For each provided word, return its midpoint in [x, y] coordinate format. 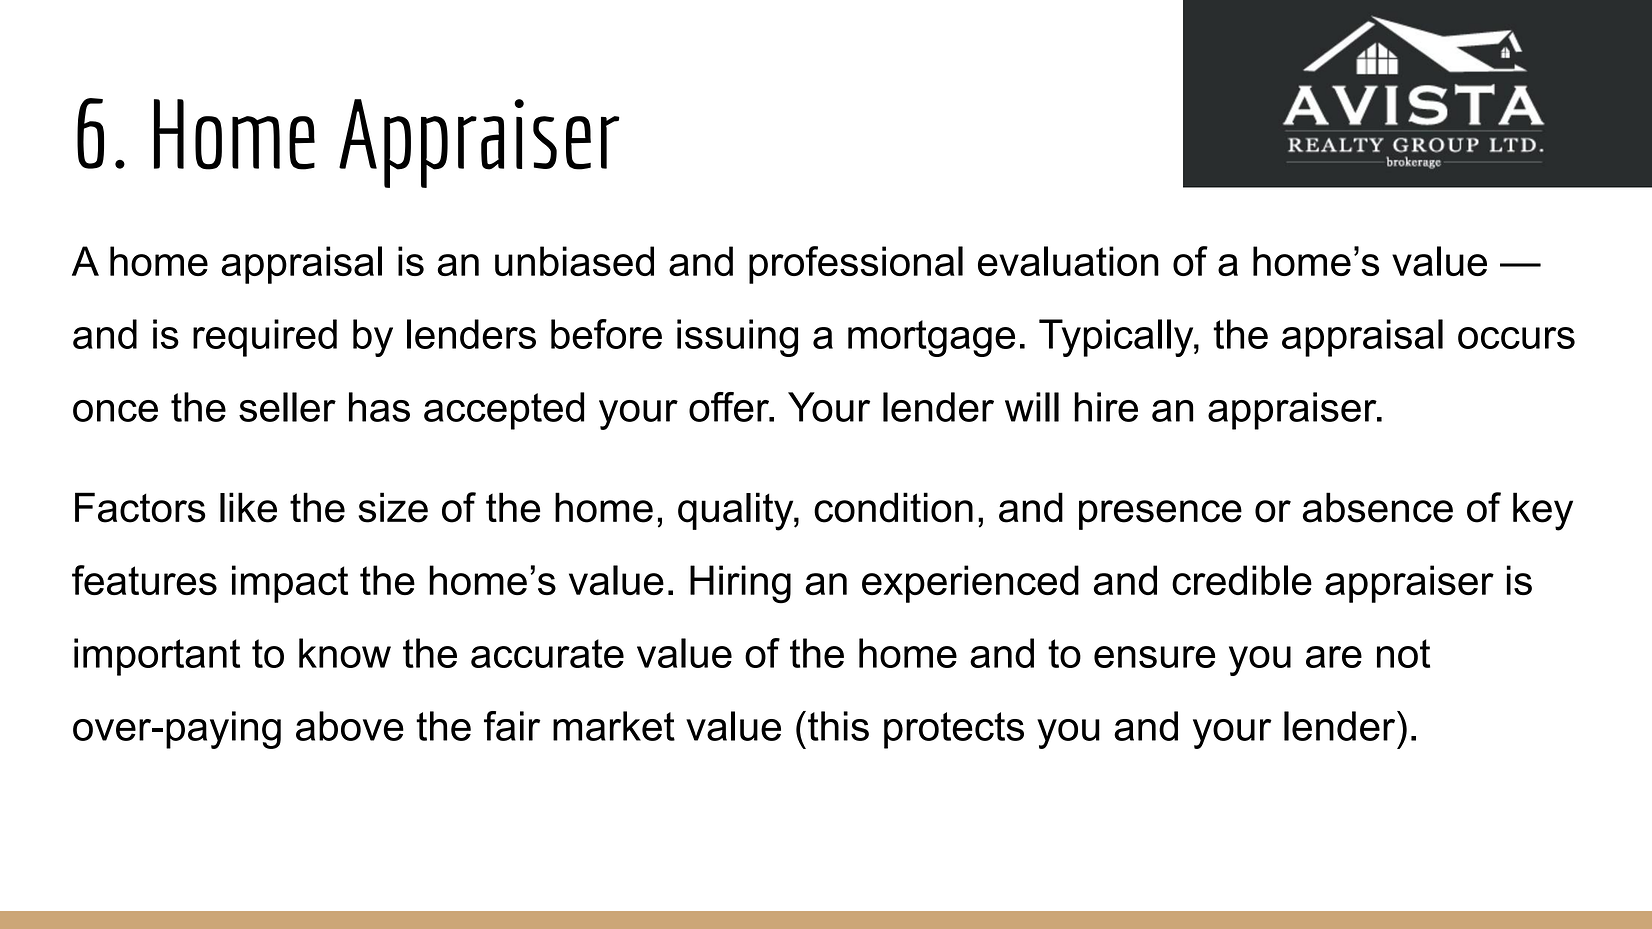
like [248, 507]
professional [856, 265]
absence [1378, 507]
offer [730, 407]
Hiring [740, 584]
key [1543, 511]
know [345, 653]
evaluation [1068, 261]
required [265, 338]
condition [893, 507]
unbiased [574, 261]
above [350, 726]
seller [287, 407]
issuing [737, 338]
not [1403, 653]
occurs [1516, 338]
